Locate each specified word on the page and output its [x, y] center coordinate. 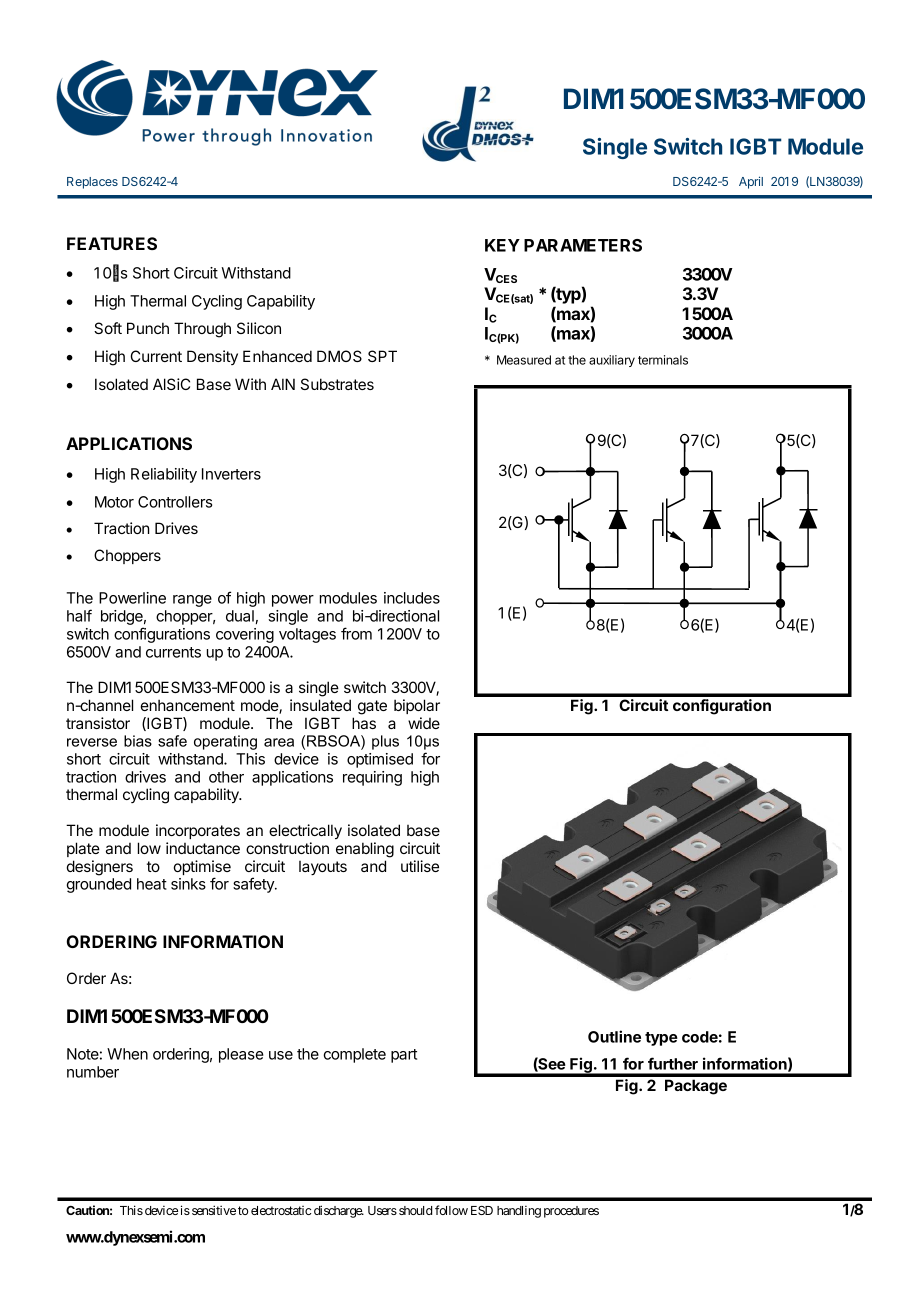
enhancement [188, 705]
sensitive [214, 1210]
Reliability [164, 475]
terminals [663, 360]
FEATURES [112, 243]
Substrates [337, 384]
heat [152, 884]
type [661, 1039]
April [751, 182]
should [415, 1210]
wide [424, 723]
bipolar [417, 706]
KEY [502, 245]
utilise [420, 866]
